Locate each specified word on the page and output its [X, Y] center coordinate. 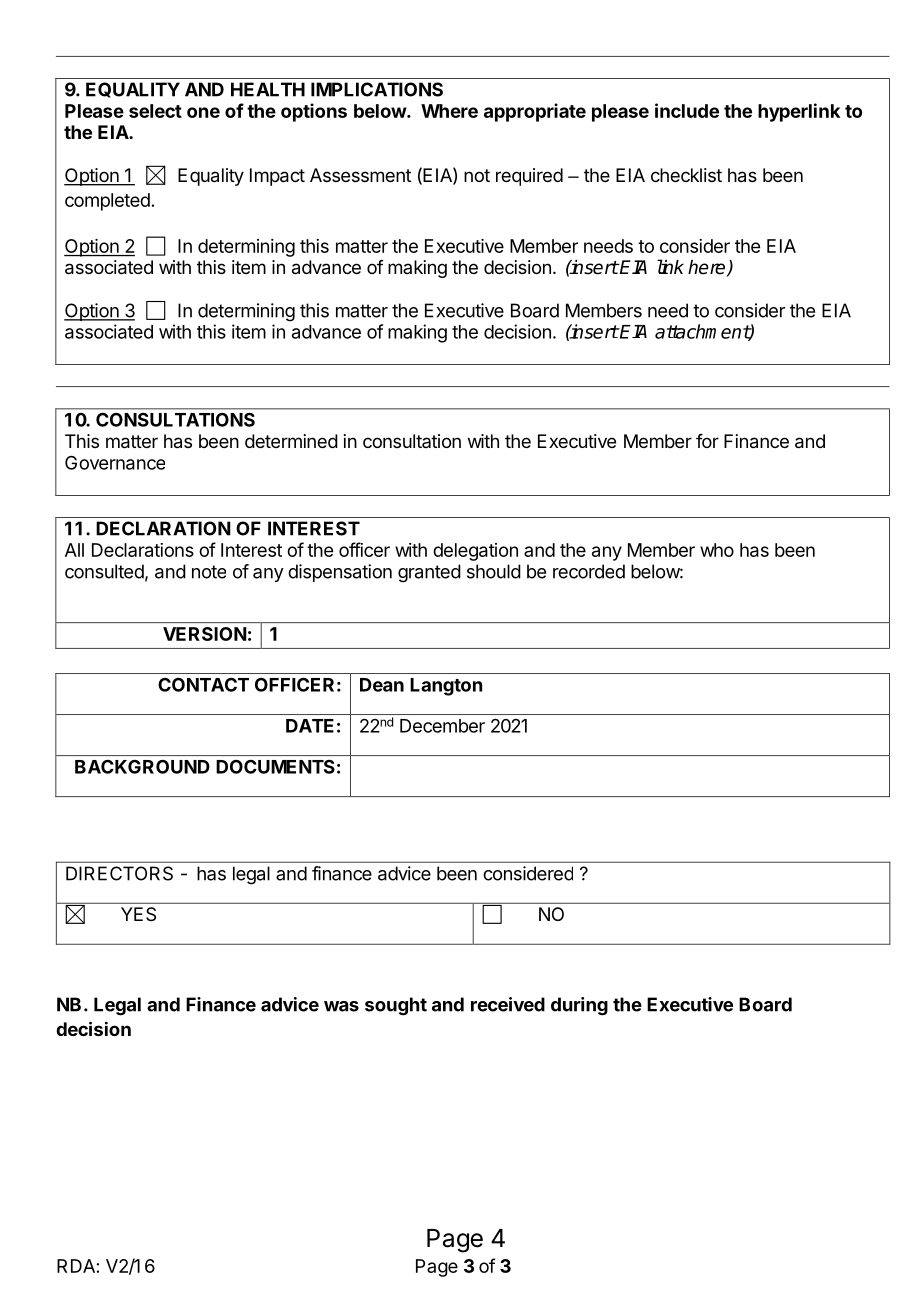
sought [396, 1006]
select [155, 111]
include [687, 110]
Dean [382, 685]
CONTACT [203, 685]
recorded [589, 571]
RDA [76, 1266]
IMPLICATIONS [377, 89]
